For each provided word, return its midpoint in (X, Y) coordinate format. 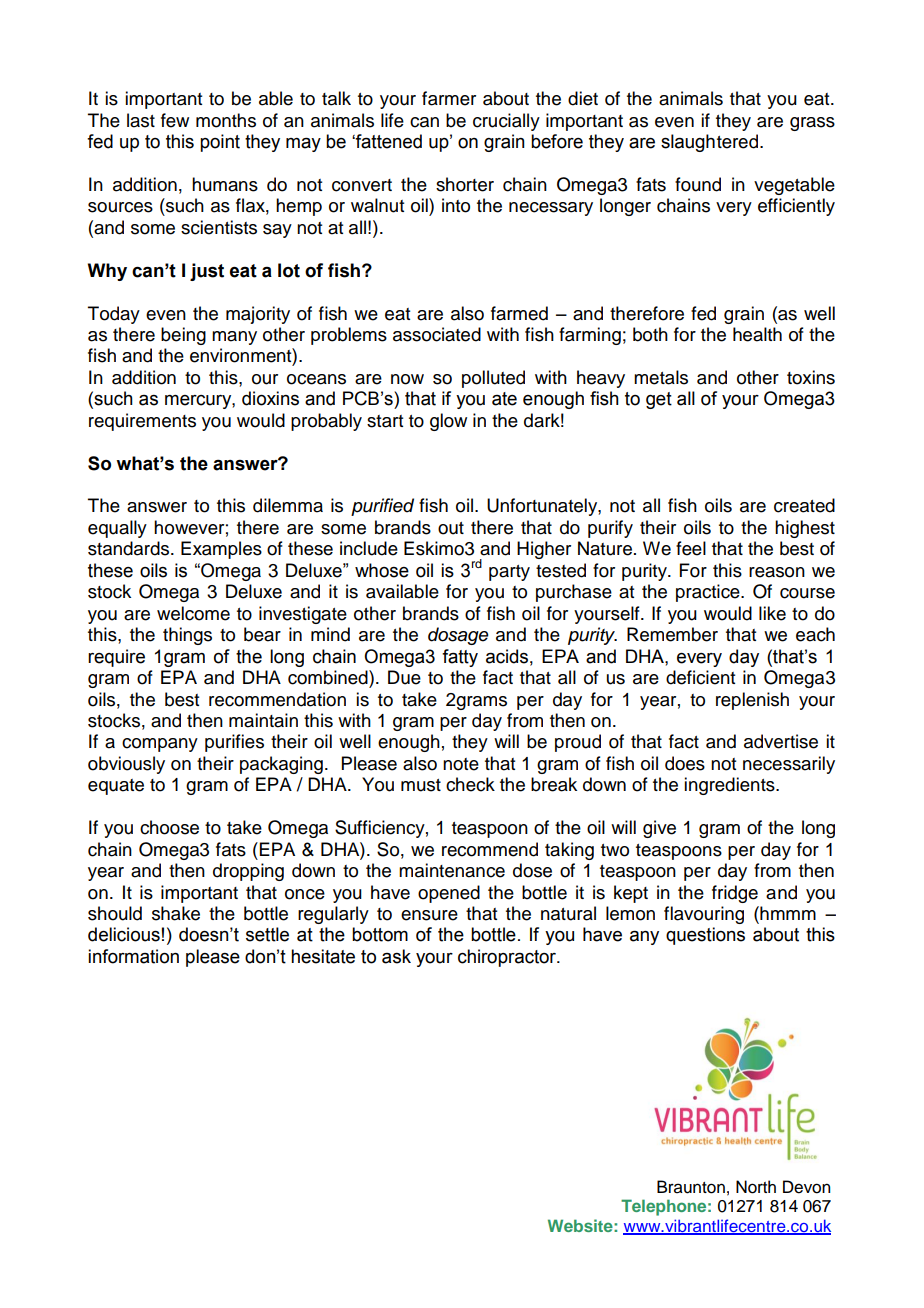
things (187, 636)
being (183, 336)
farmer (449, 98)
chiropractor (508, 958)
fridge (735, 894)
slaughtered (709, 143)
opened (449, 894)
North (756, 1187)
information (133, 956)
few (175, 120)
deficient (700, 677)
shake (176, 913)
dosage (458, 636)
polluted (493, 379)
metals (661, 377)
